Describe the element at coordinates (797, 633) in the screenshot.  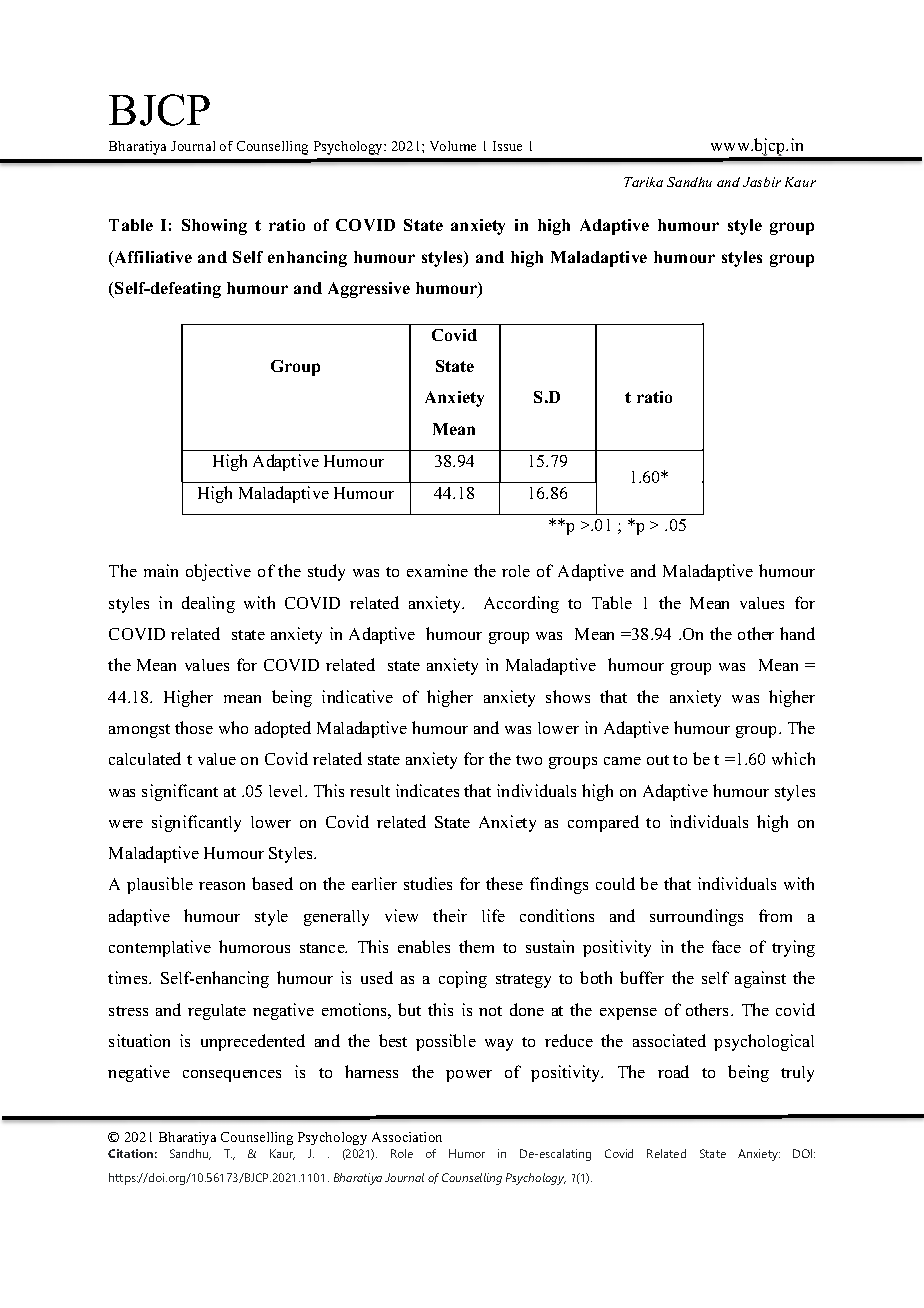
I see `hand` at that location.
